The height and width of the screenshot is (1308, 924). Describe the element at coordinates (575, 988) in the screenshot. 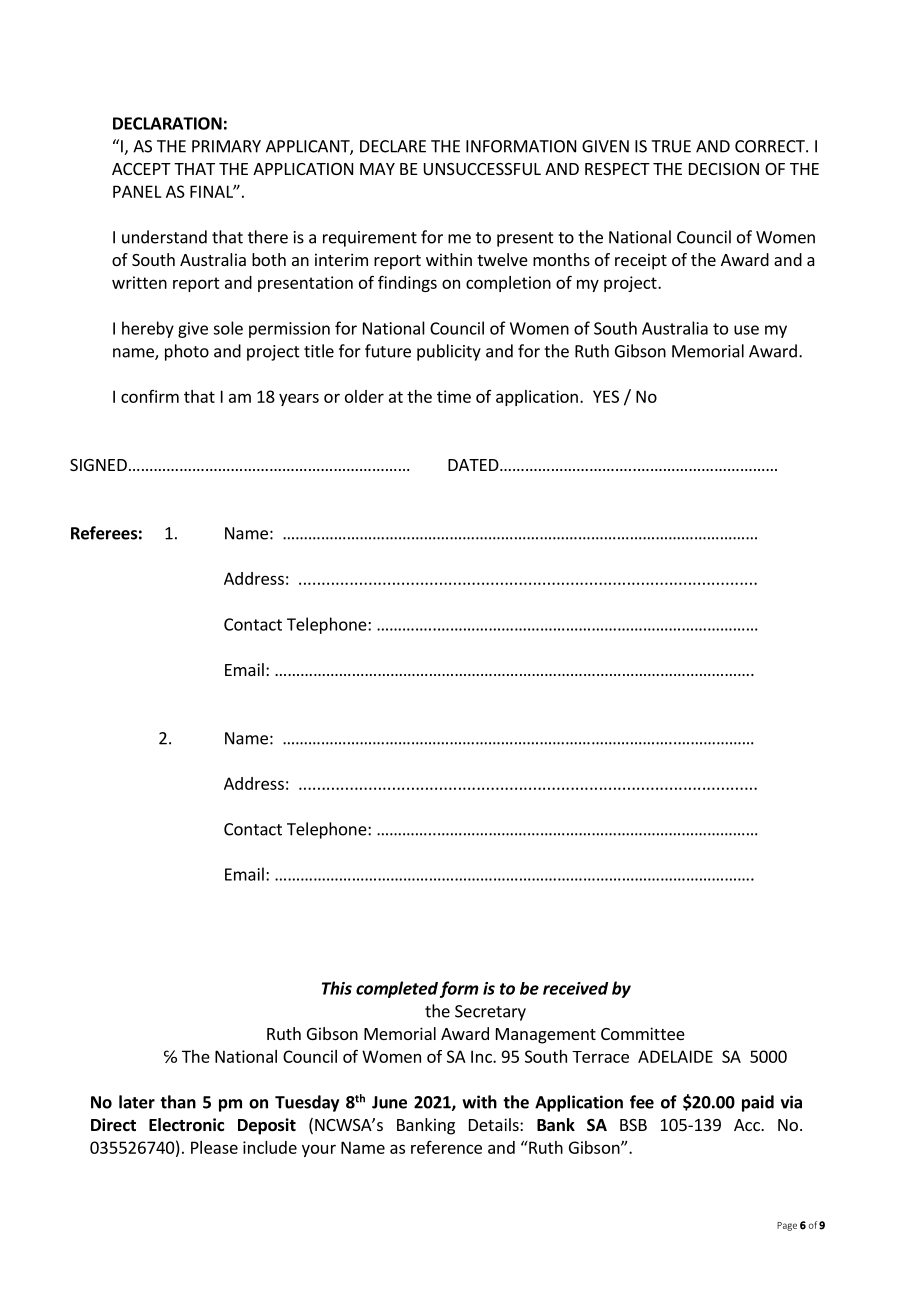

I see `received` at that location.
